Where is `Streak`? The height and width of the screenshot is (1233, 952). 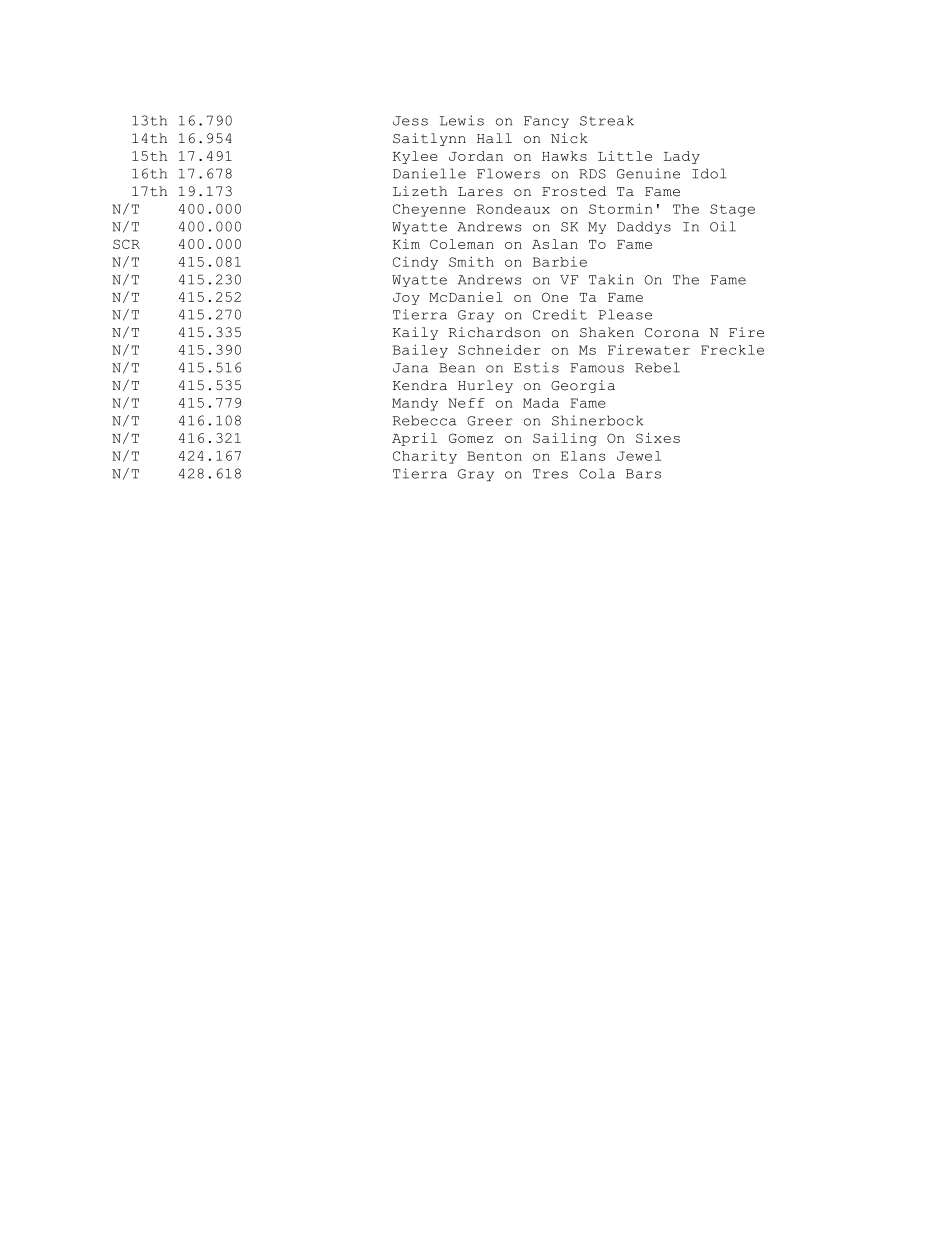
Streak is located at coordinates (607, 120).
